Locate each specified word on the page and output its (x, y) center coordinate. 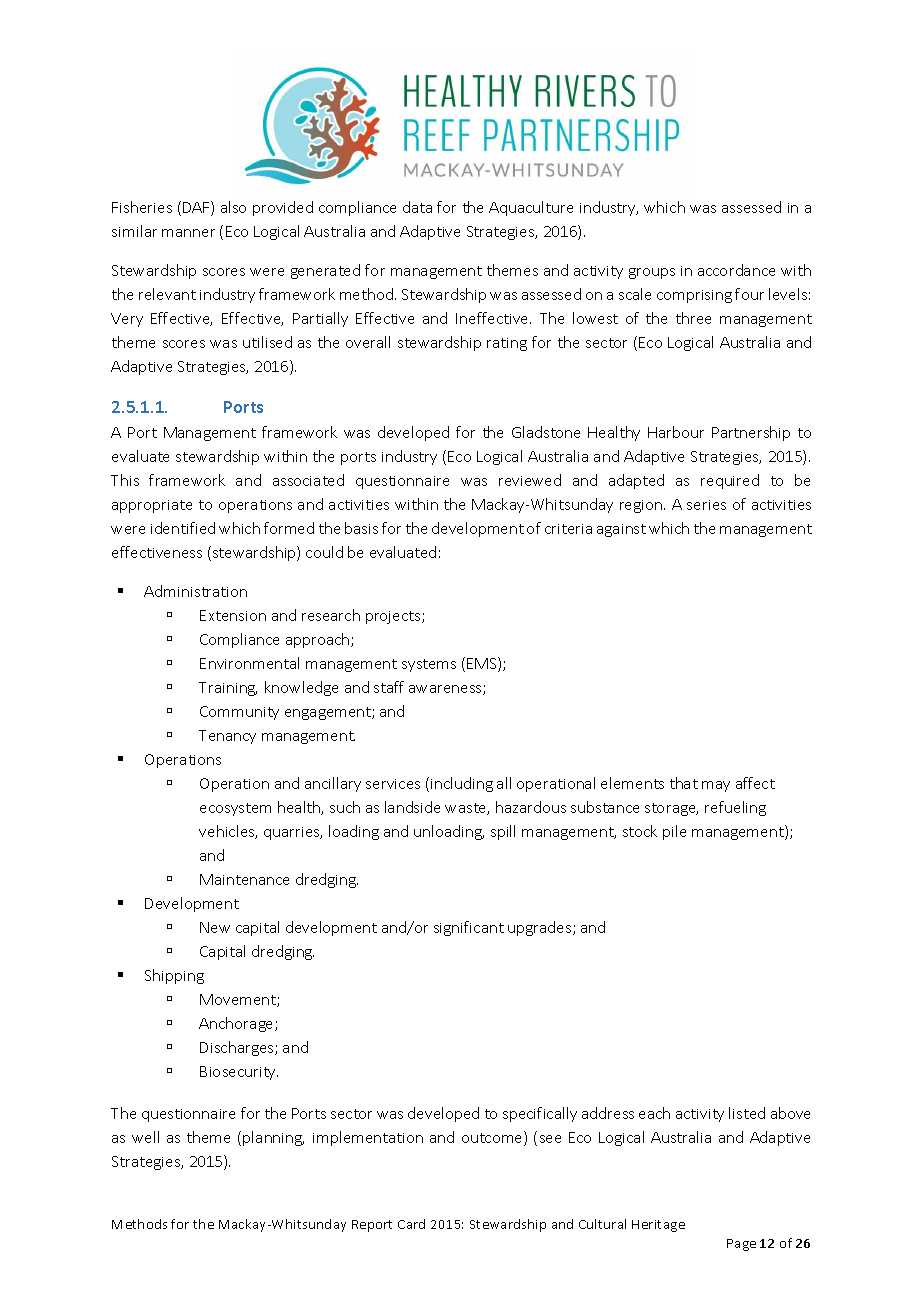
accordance (736, 270)
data (417, 207)
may (716, 786)
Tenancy (227, 737)
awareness (446, 690)
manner (188, 233)
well (145, 1137)
